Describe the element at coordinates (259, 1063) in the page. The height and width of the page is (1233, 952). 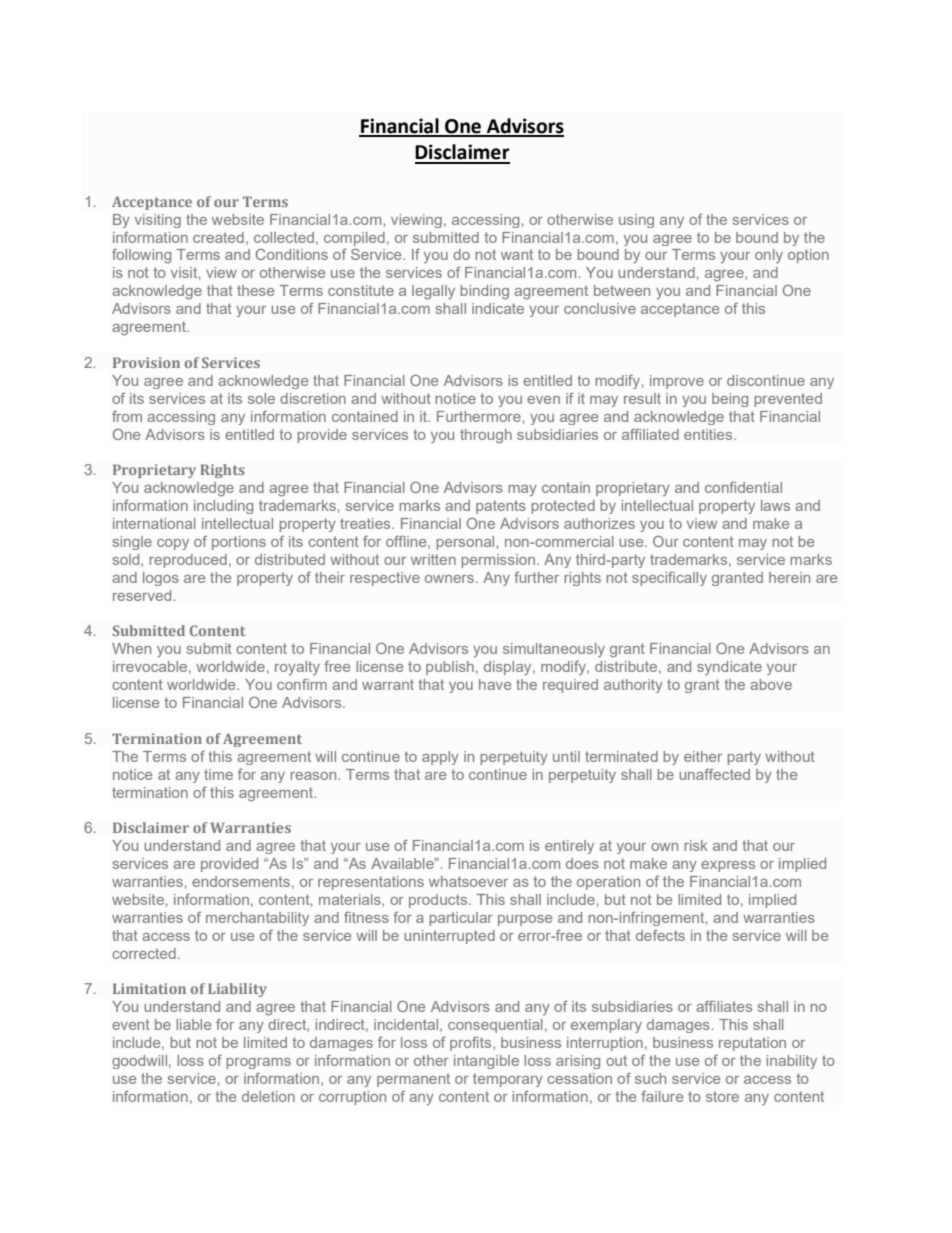
I see `programs` at that location.
